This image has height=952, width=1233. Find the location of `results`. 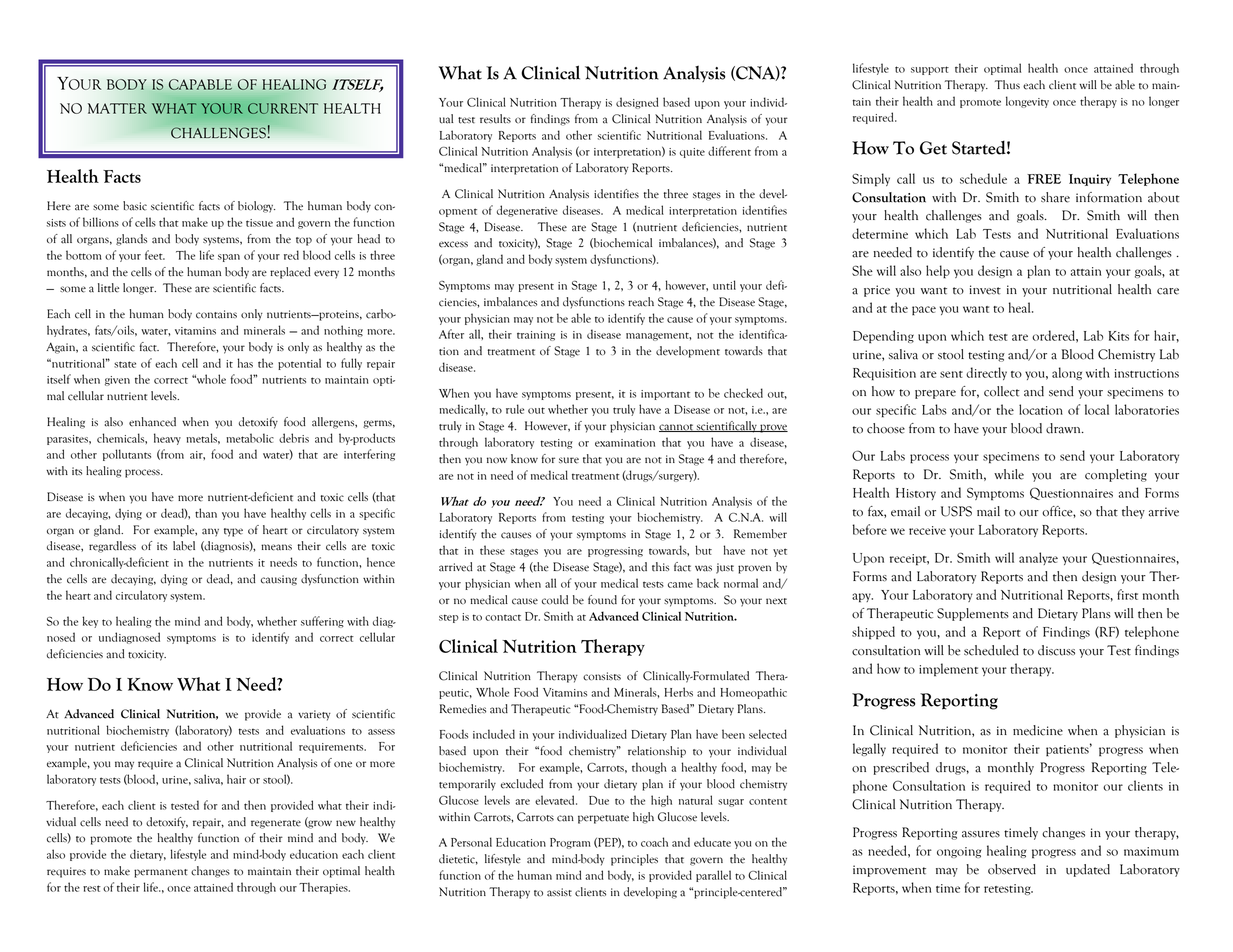

results is located at coordinates (495, 119).
